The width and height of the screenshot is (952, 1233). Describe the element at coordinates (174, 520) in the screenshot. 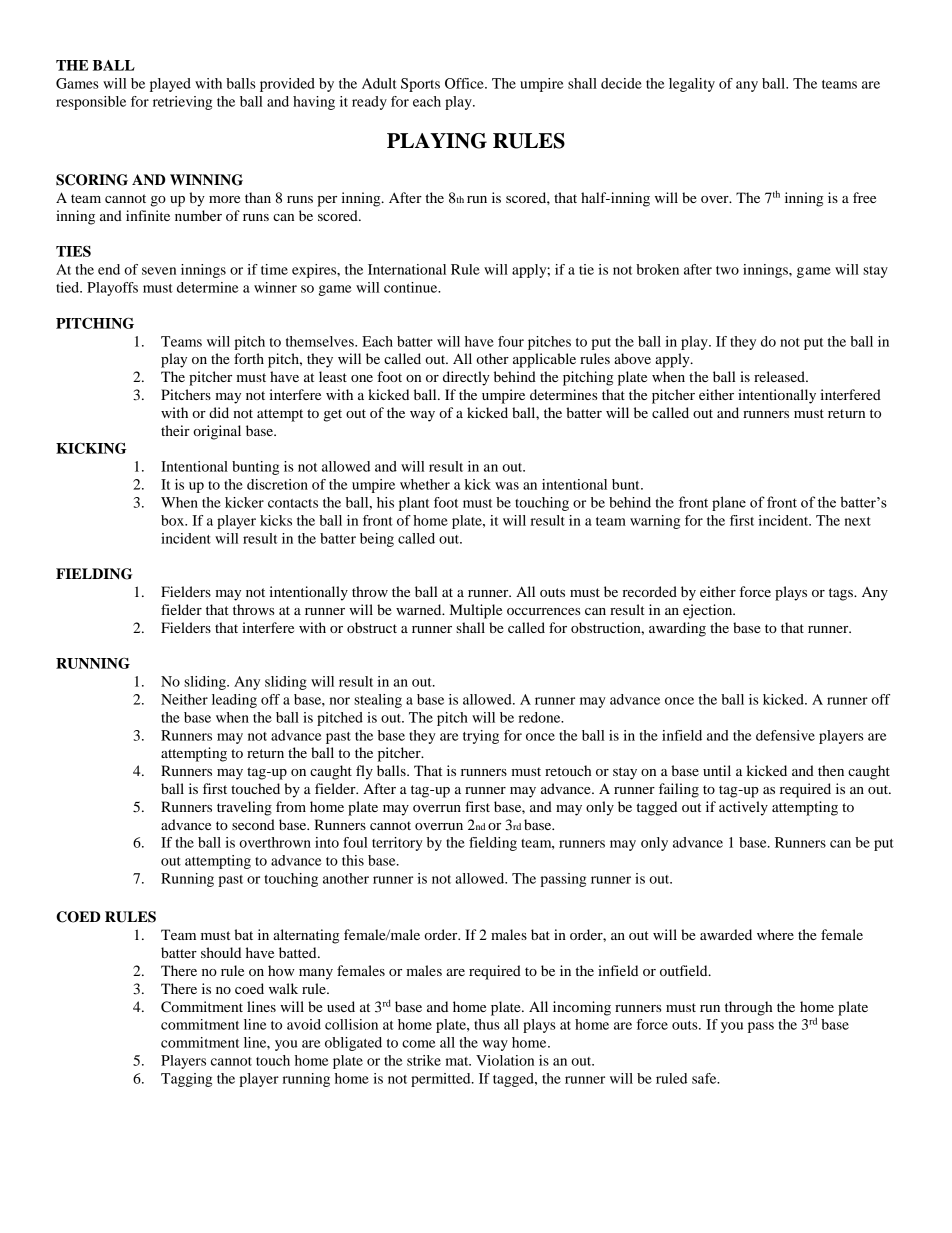

I see `box` at that location.
